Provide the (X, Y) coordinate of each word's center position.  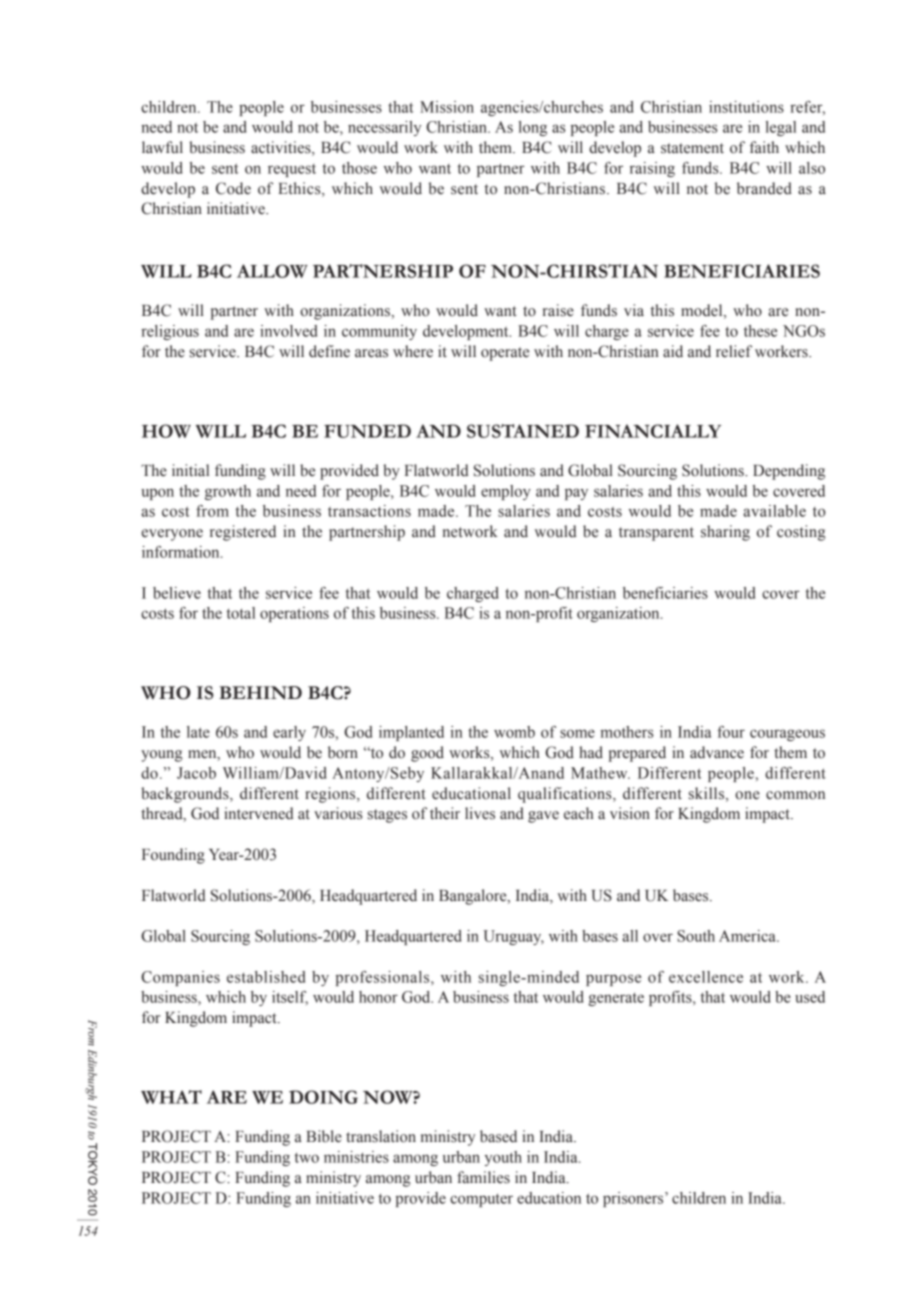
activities (282, 148)
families (483, 1177)
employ (506, 492)
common (795, 795)
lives (480, 813)
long (532, 128)
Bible (324, 1136)
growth (228, 492)
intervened (259, 813)
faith (764, 147)
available (774, 511)
